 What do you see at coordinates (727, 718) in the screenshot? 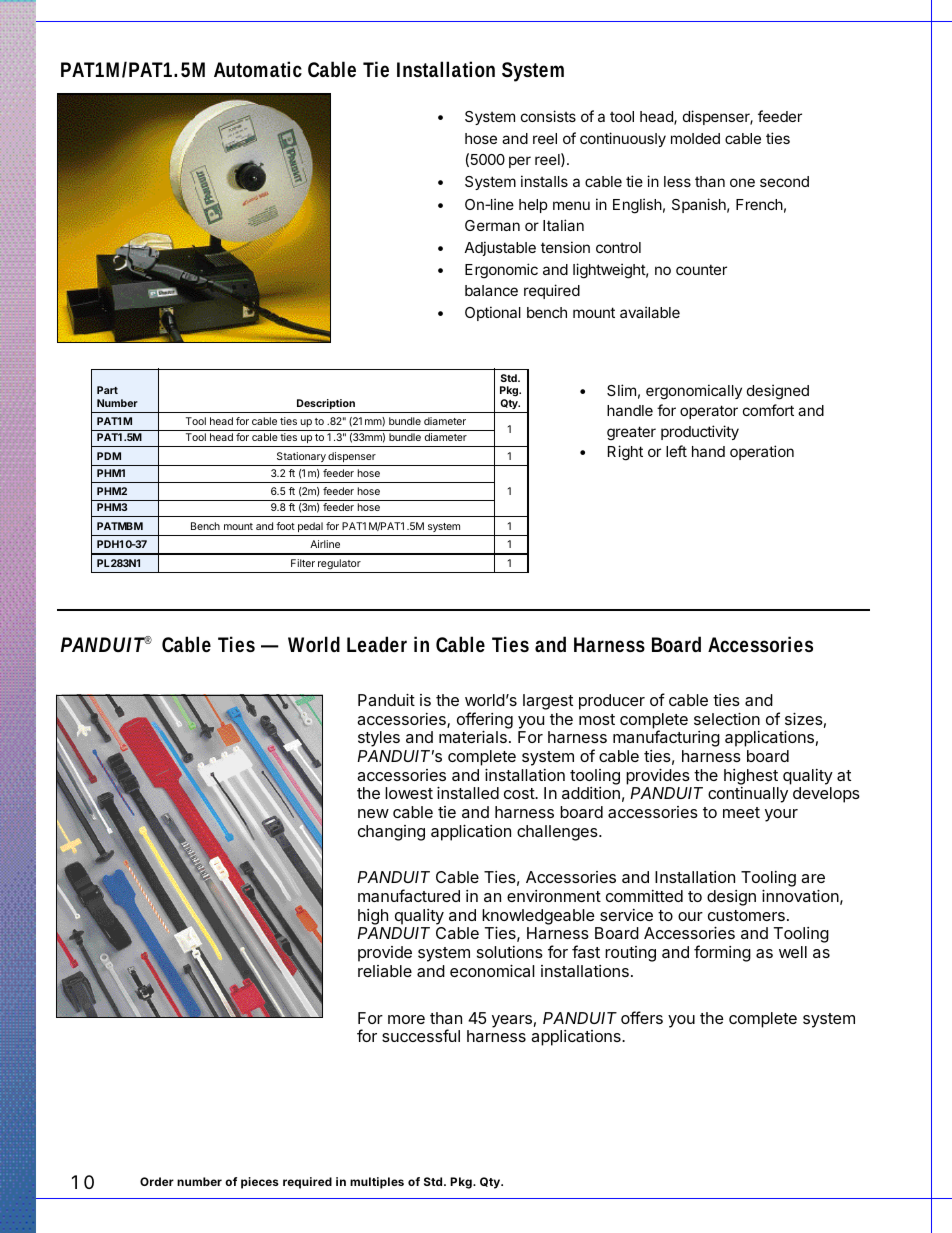
I see `selection` at bounding box center [727, 718].
